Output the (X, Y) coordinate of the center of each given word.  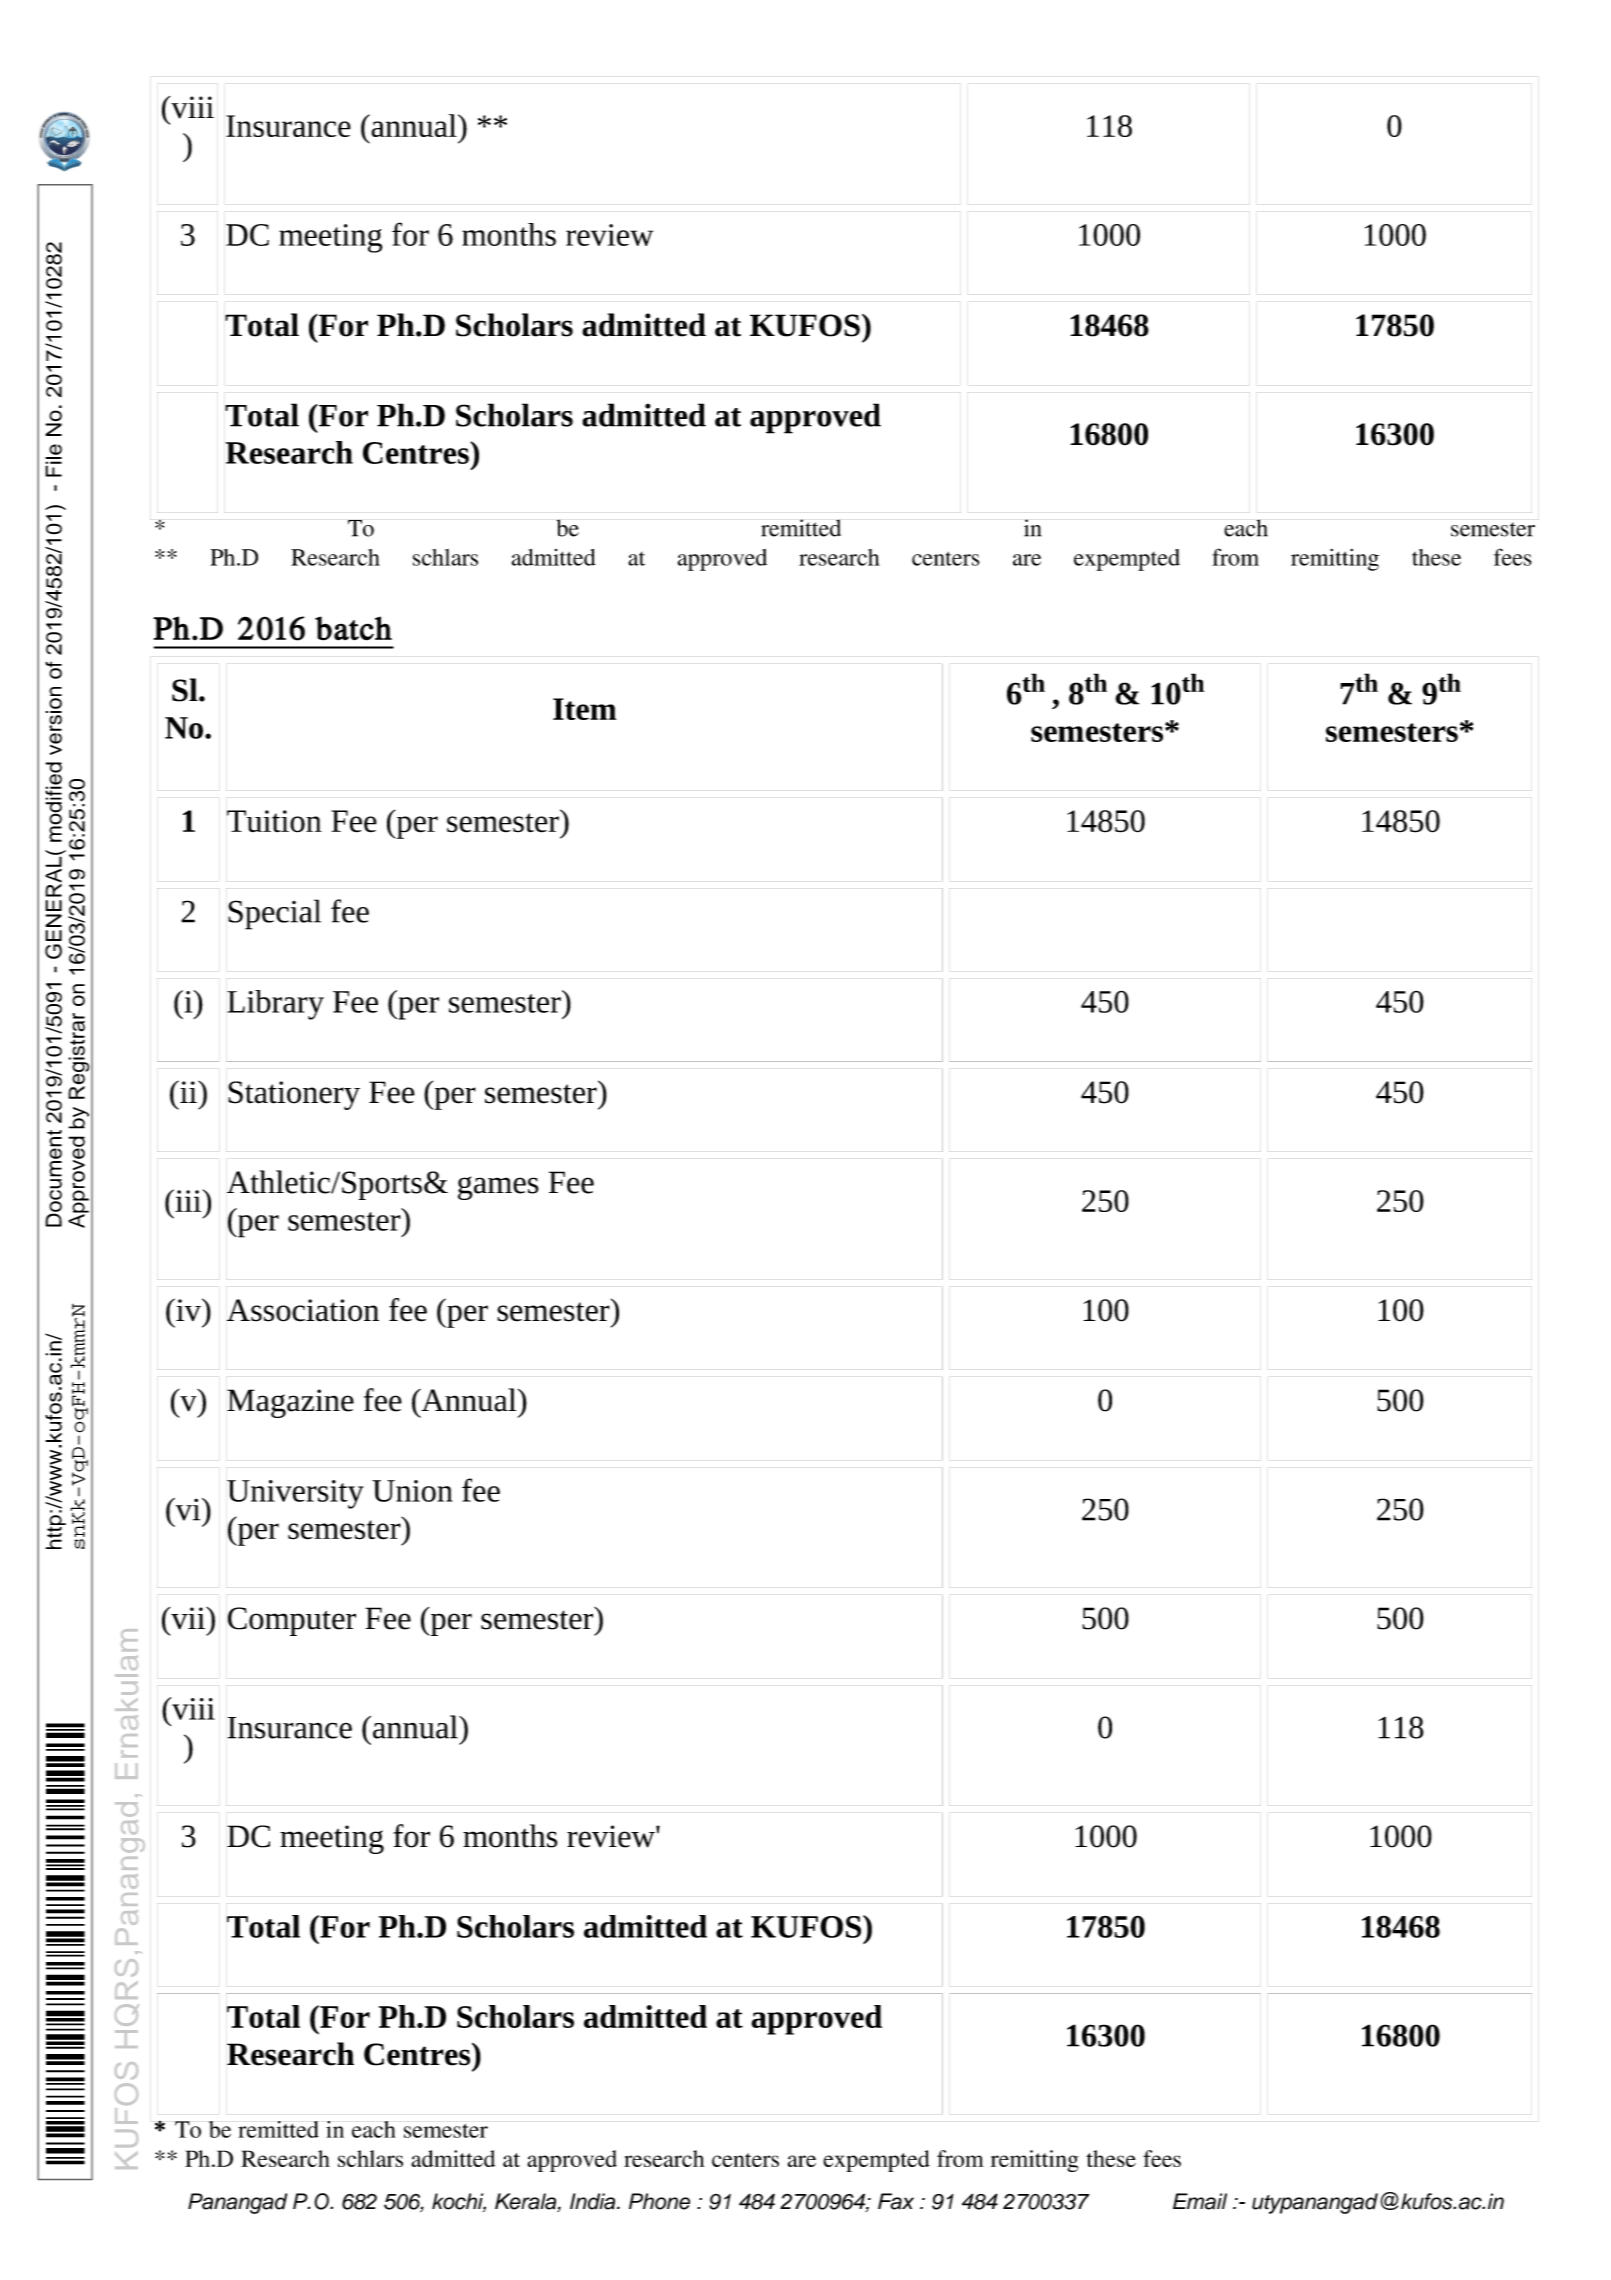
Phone (659, 2201)
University (295, 1494)
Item (584, 709)
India (594, 2201)
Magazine (290, 1403)
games (498, 1188)
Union (412, 1491)
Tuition (274, 821)
